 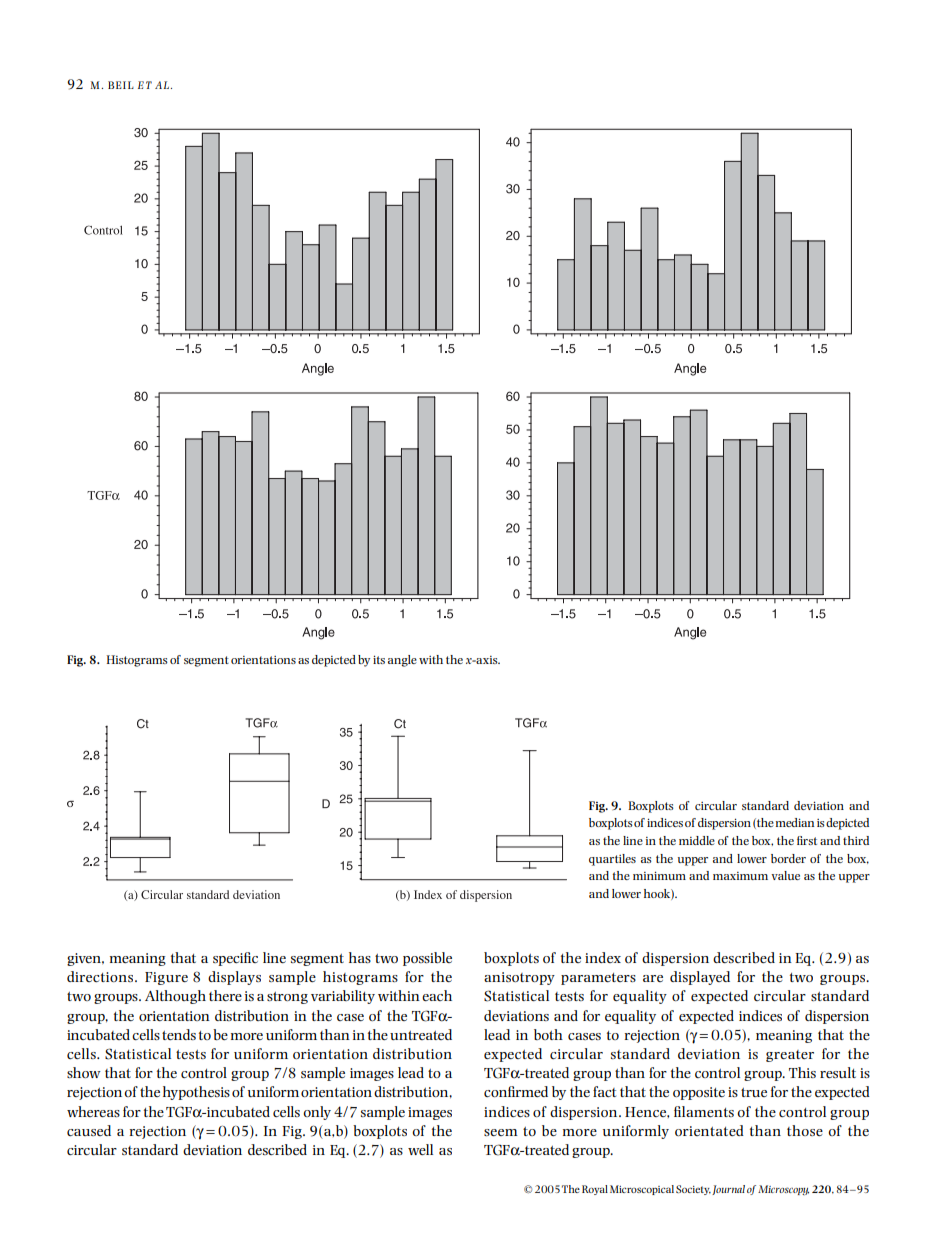 I want to click on each, so click(x=437, y=995).
